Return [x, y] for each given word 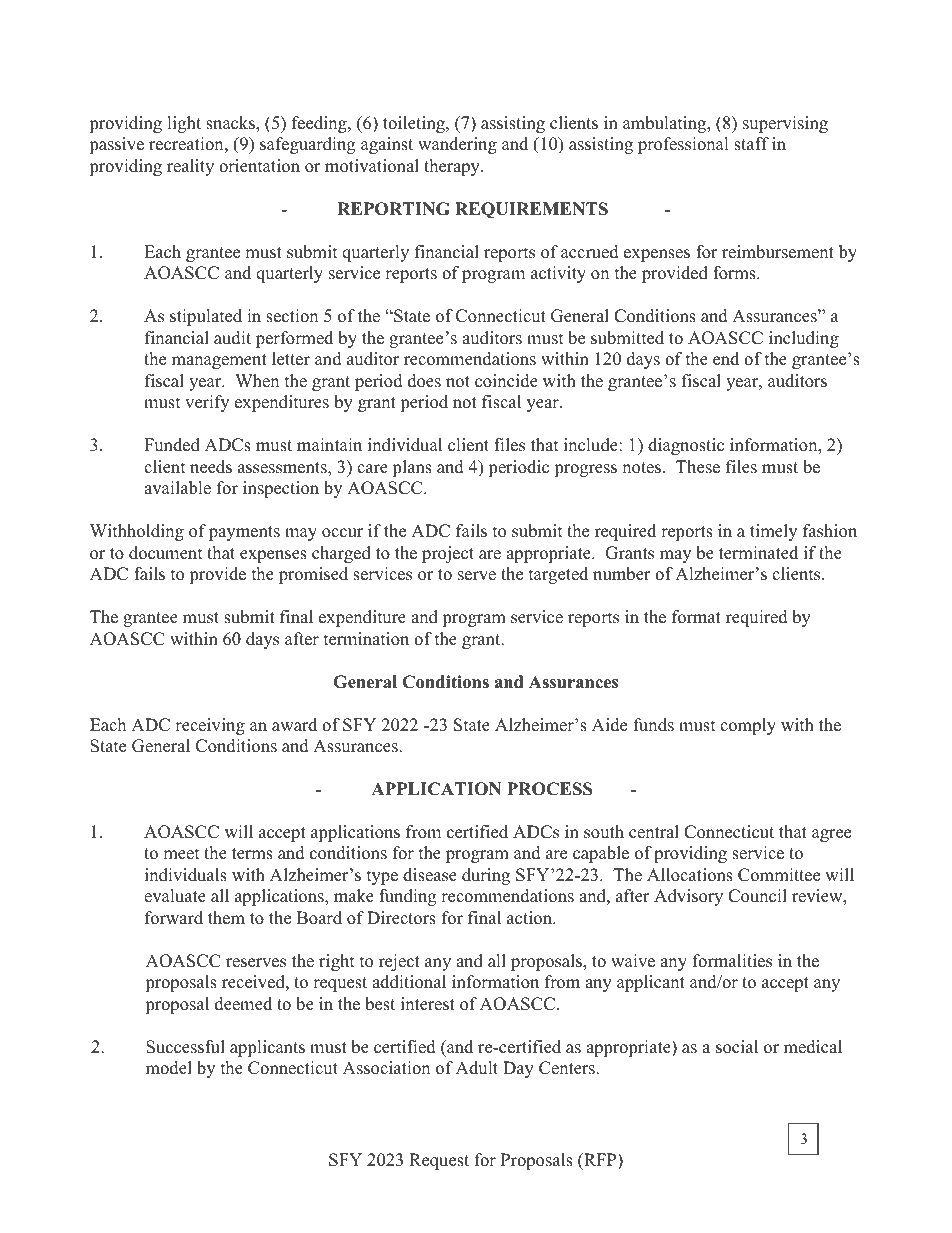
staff [751, 144]
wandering [457, 145]
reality [190, 167]
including [804, 339]
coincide [506, 381]
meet [181, 854]
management [219, 361]
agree [831, 835]
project [448, 554]
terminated [758, 553]
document [166, 553]
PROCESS [549, 789]
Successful [185, 1047]
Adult [477, 1068]
